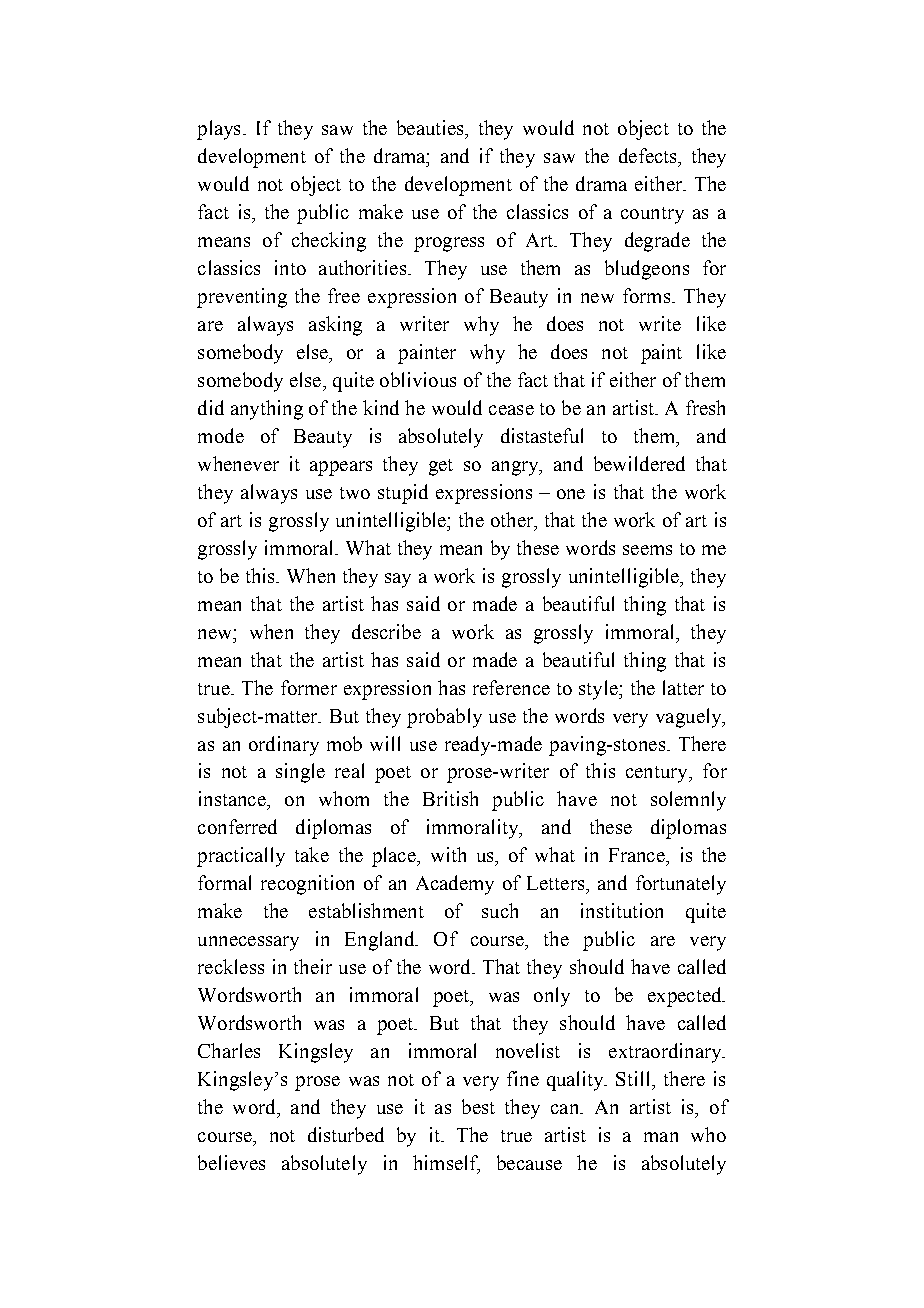 Image resolution: width=924 pixels, height=1308 pixels. Describe the element at coordinates (683, 687) in the image. I see `latter` at that location.
